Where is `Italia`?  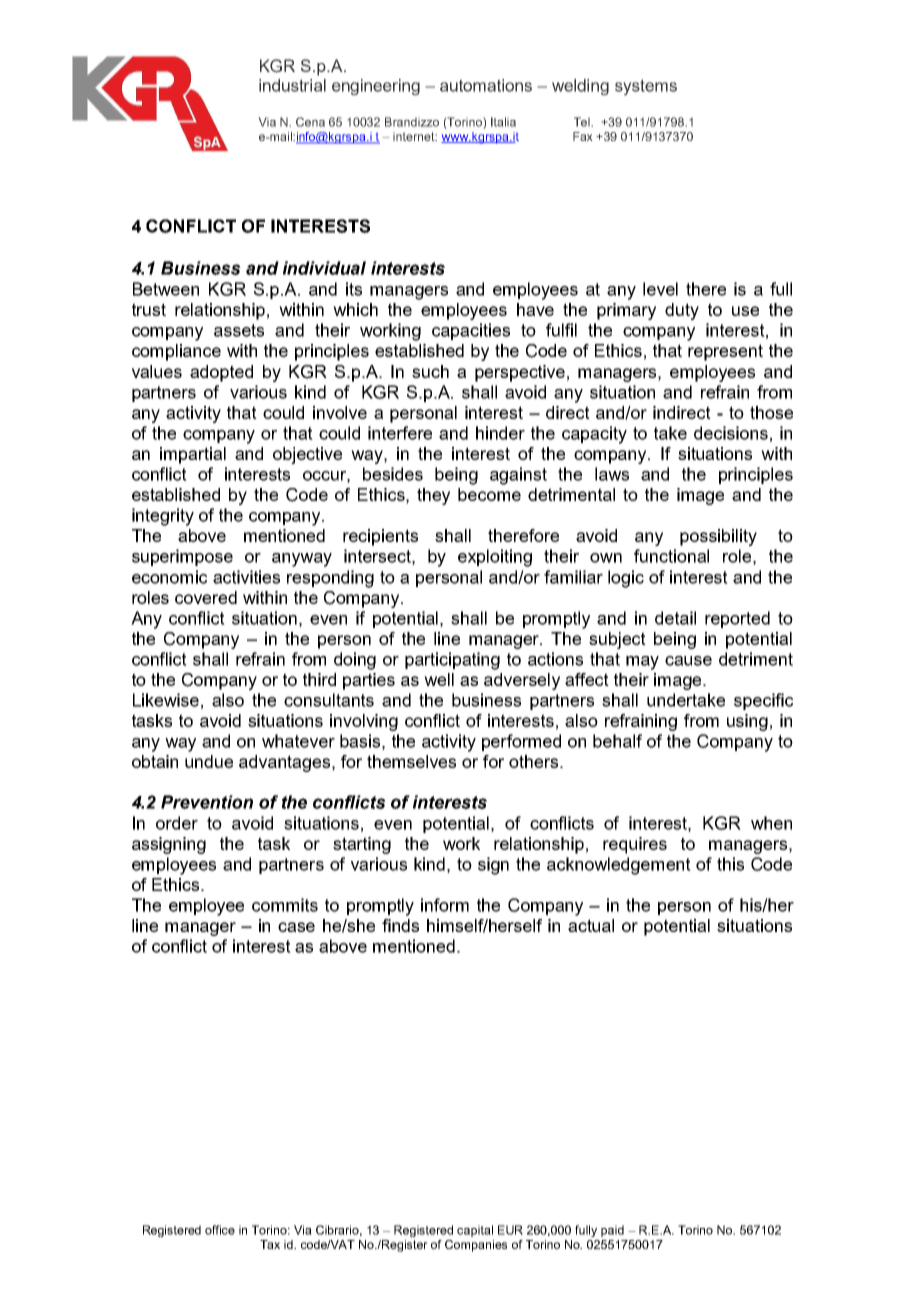
Italia is located at coordinates (503, 122).
